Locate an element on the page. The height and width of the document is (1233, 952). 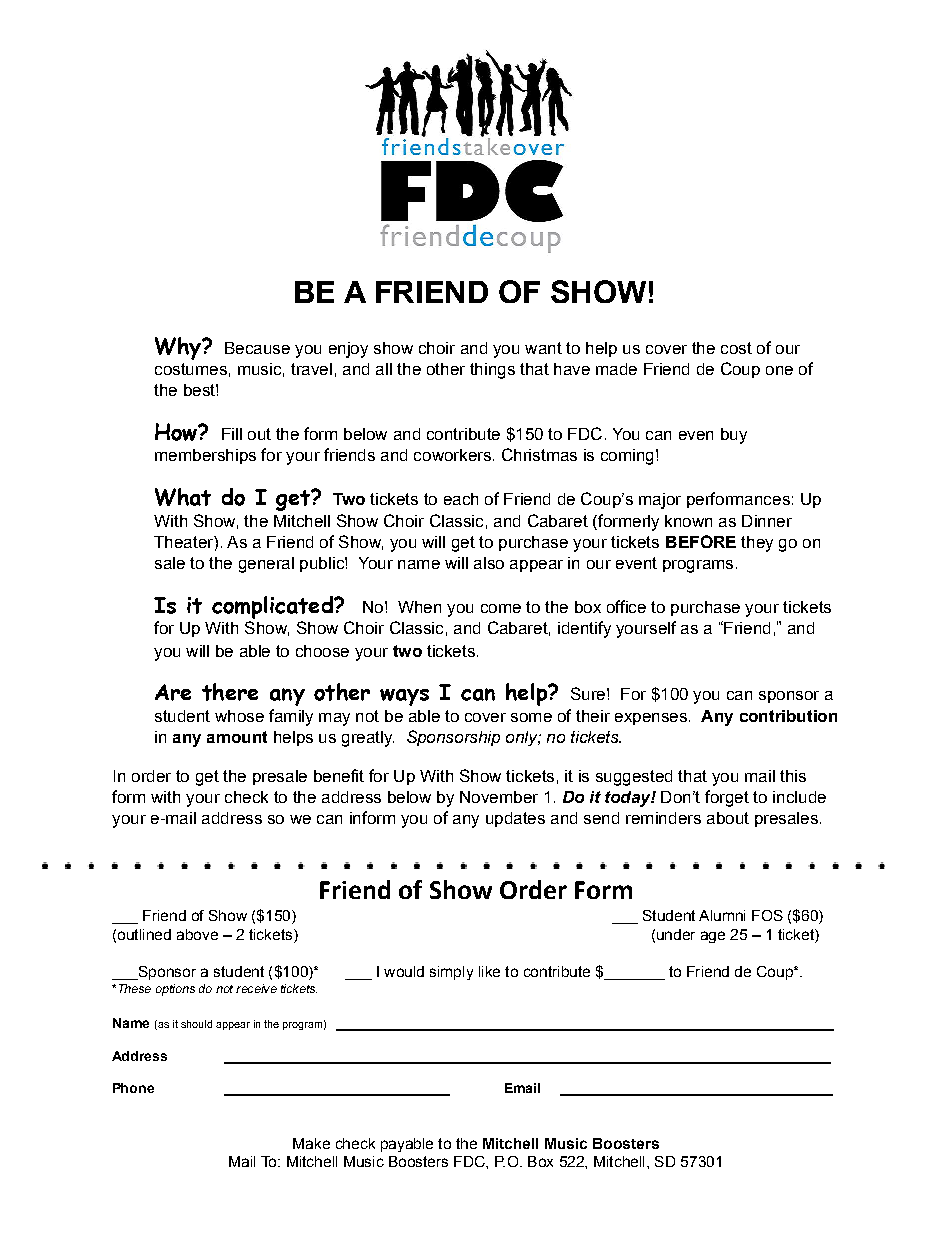
Phone is located at coordinates (133, 1088).
